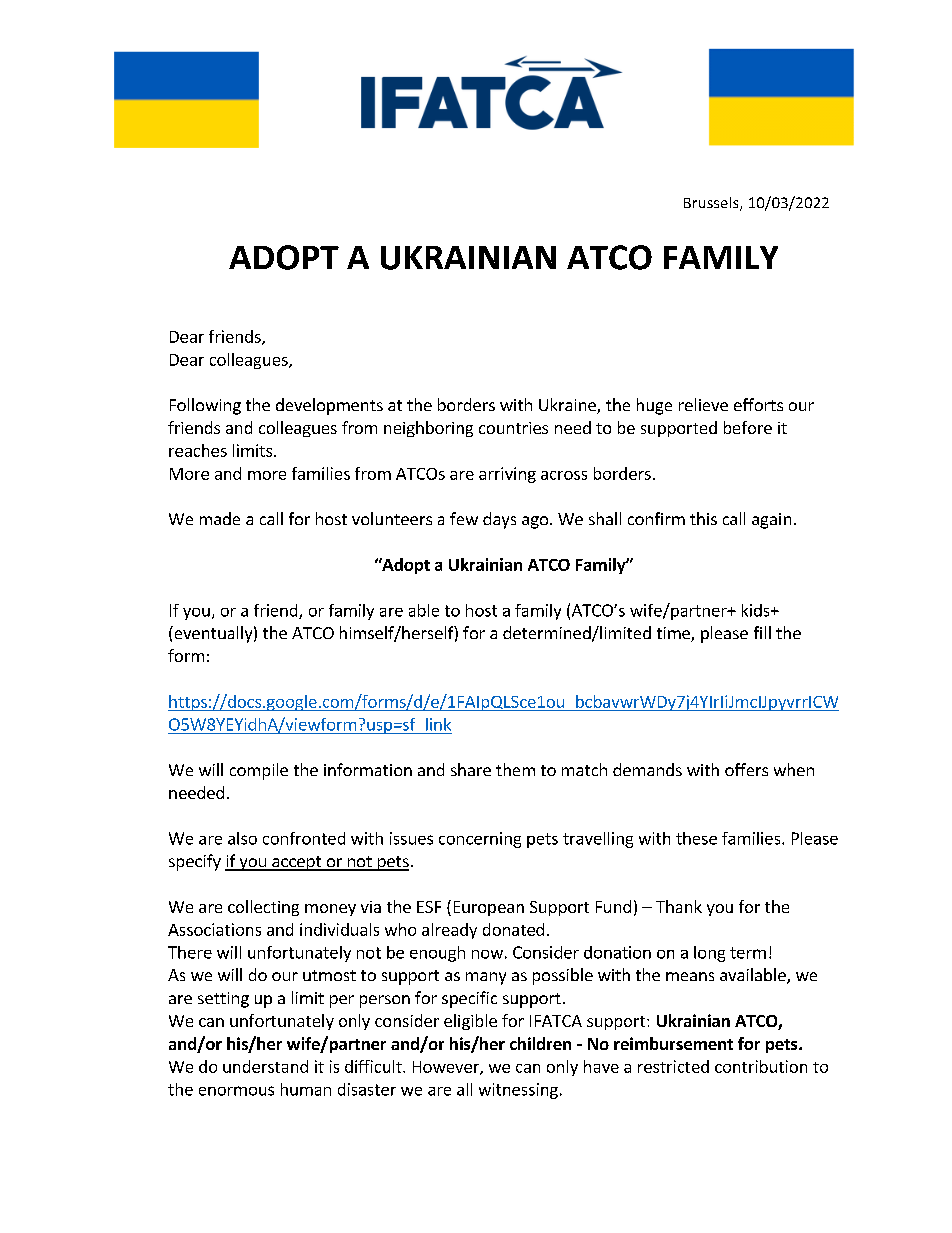 The height and width of the page is (1233, 952). What do you see at coordinates (259, 771) in the page?
I see `compile` at bounding box center [259, 771].
